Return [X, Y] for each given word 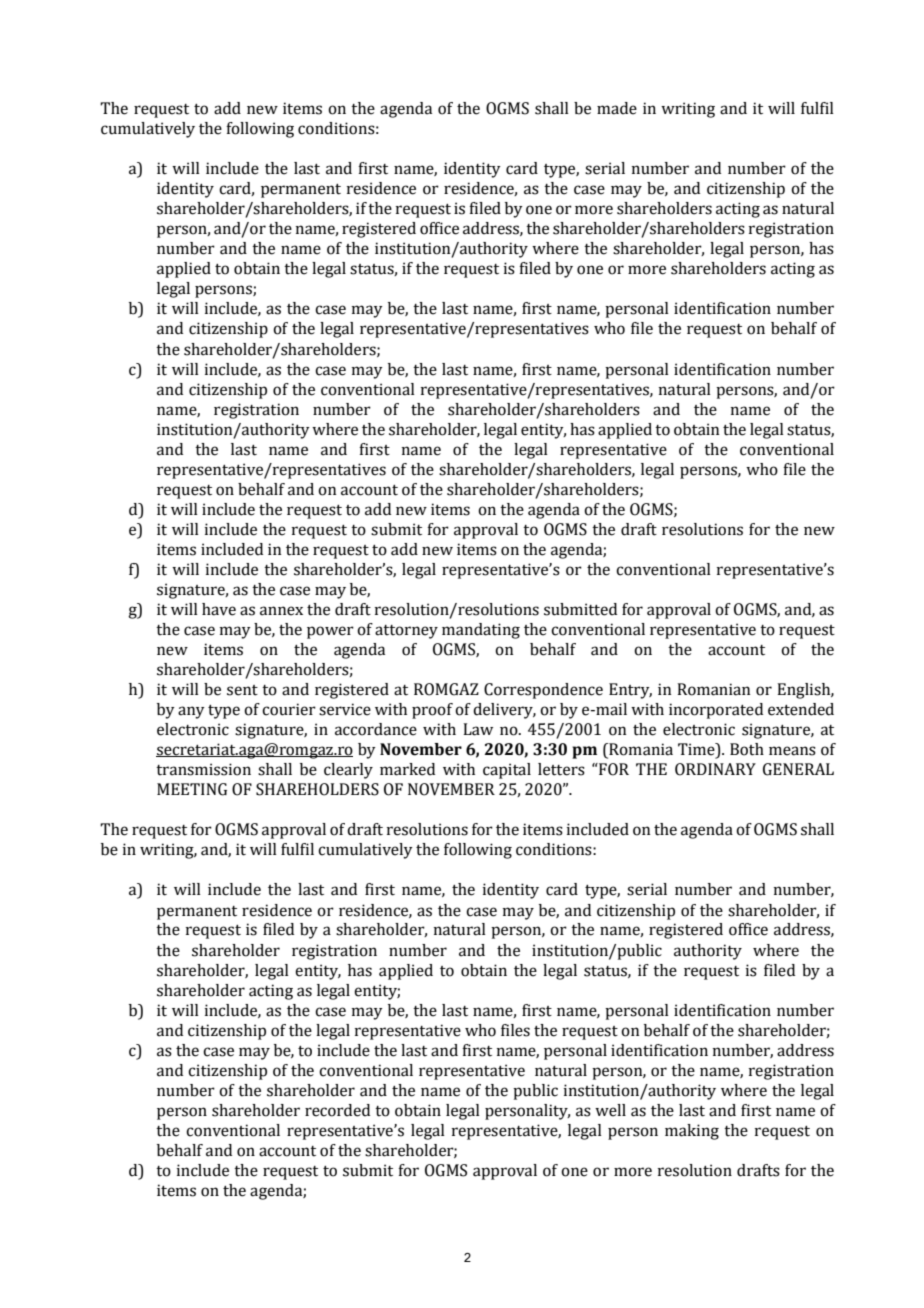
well [610, 1110]
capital [507, 771]
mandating [481, 631]
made [617, 108]
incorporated [716, 711]
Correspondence [543, 691]
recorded [337, 1110]
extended [801, 709]
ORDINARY [715, 769]
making [692, 1132]
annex [281, 611]
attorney [406, 632]
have [219, 609]
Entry [630, 691]
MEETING [192, 789]
